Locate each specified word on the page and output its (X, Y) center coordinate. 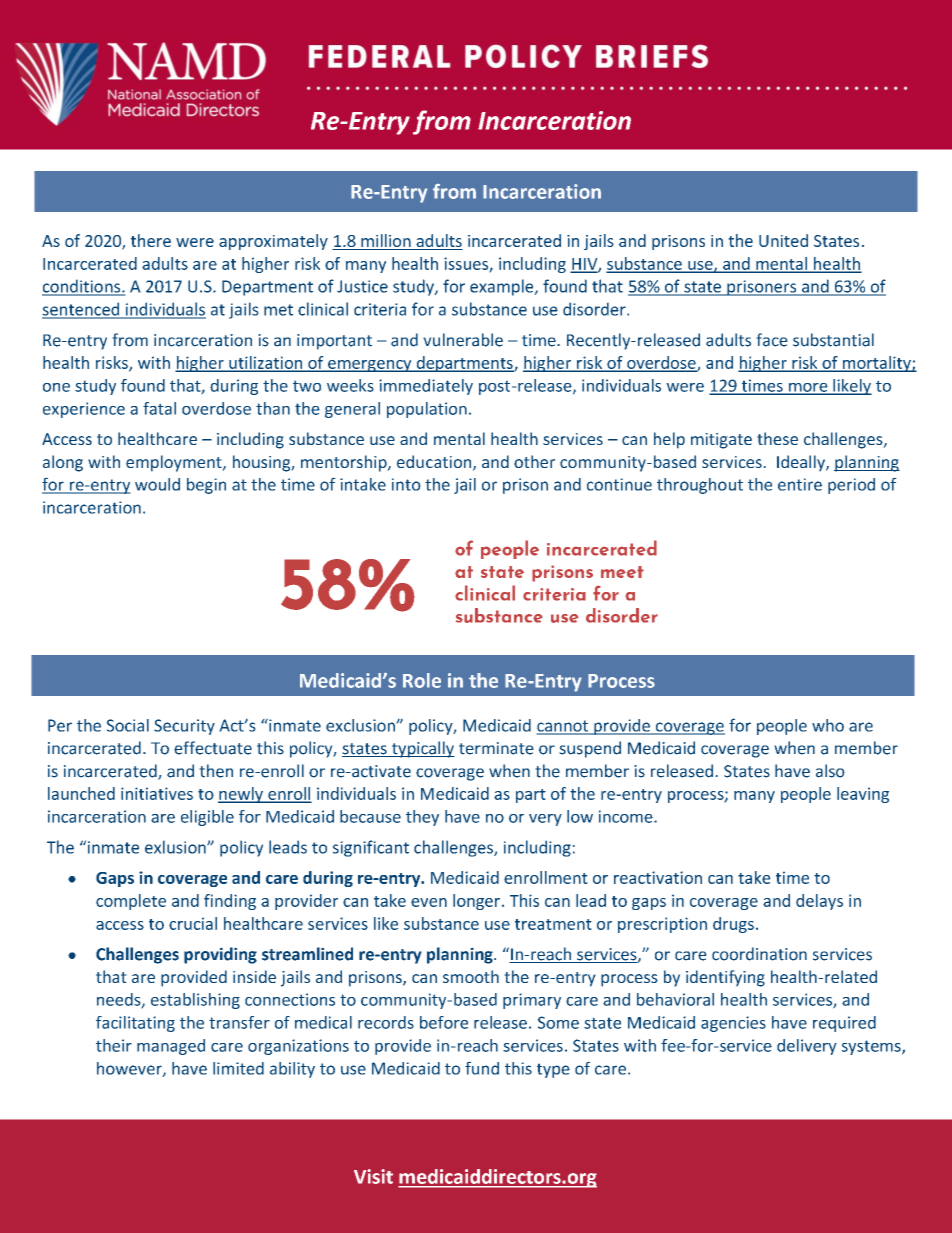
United (783, 240)
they (422, 818)
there (151, 240)
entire (800, 484)
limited (238, 1068)
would (157, 484)
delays (819, 902)
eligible (207, 818)
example (503, 287)
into (406, 484)
